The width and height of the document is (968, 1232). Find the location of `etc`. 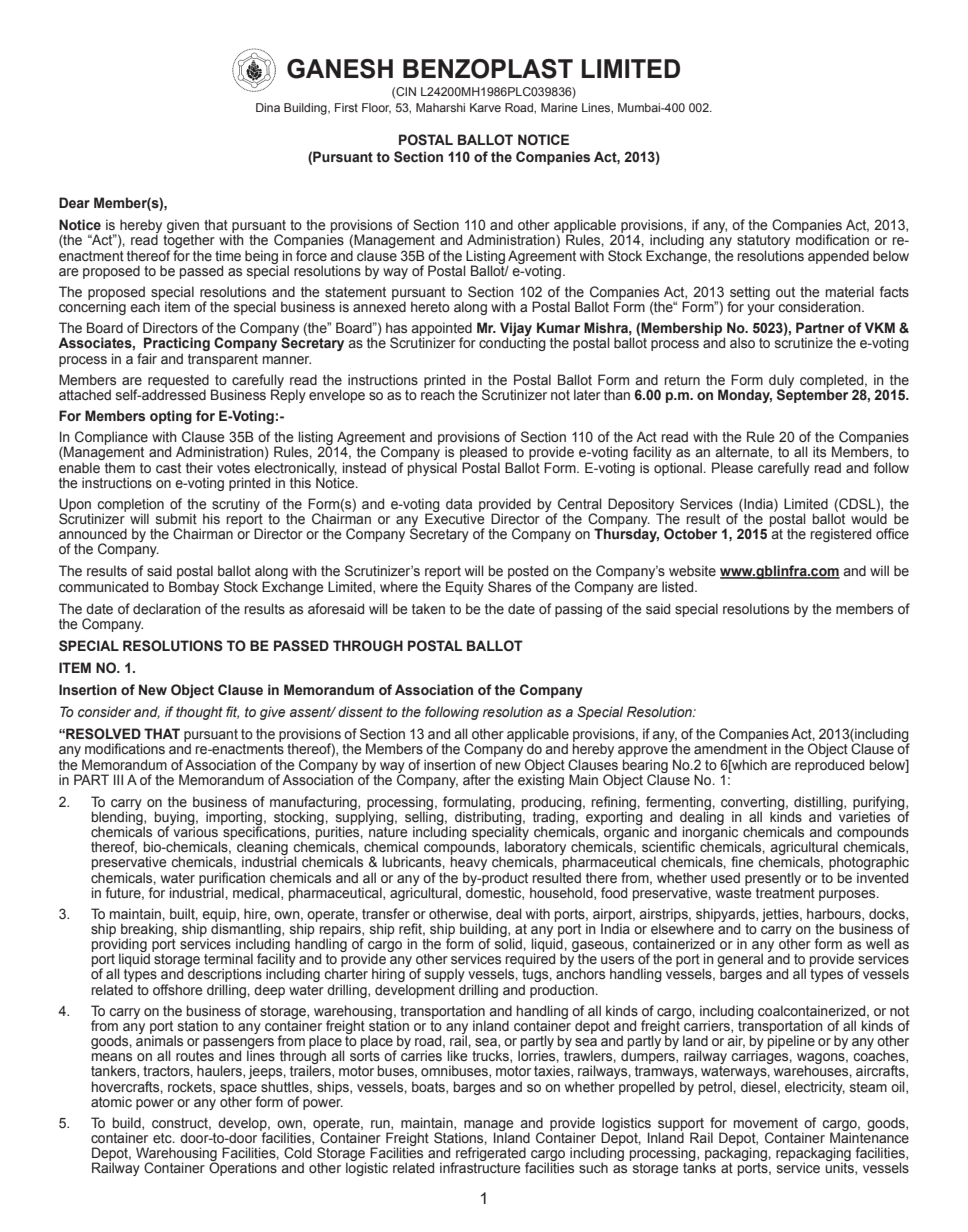

etc is located at coordinates (163, 1138).
